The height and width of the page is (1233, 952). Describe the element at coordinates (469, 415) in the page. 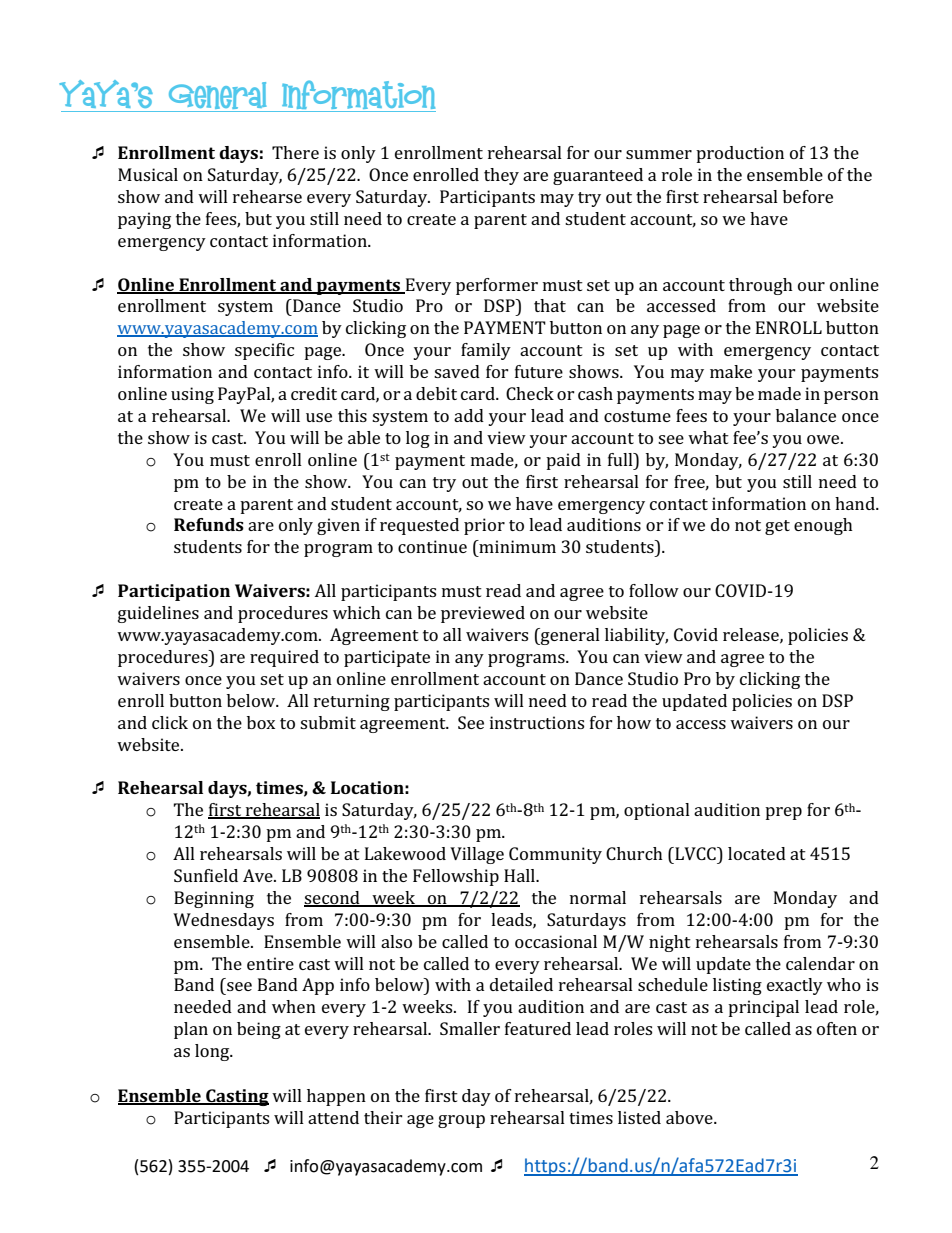

I see `add` at that location.
